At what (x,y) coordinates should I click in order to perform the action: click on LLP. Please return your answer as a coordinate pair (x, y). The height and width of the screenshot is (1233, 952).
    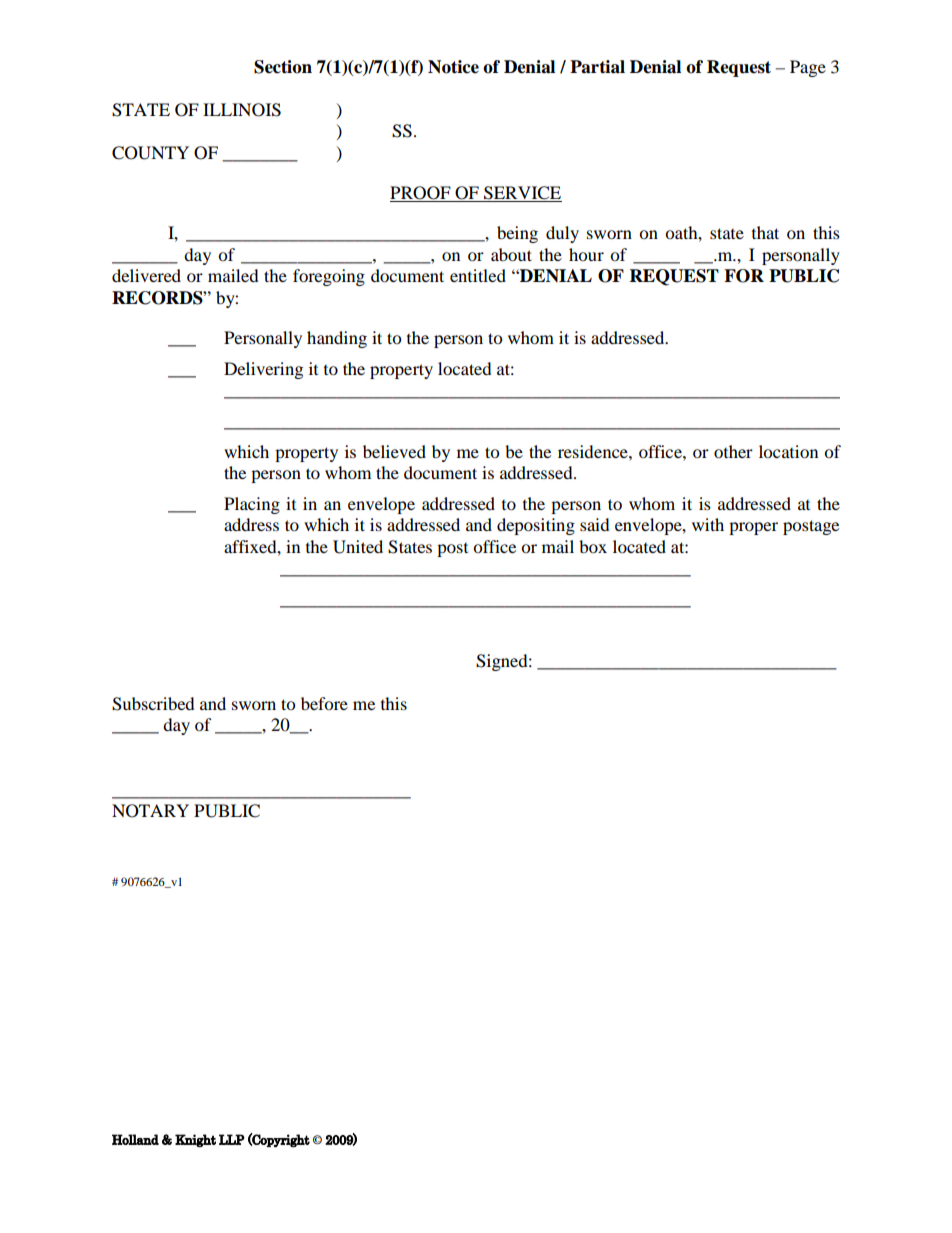
    Looking at the image, I should click on (232, 1139).
